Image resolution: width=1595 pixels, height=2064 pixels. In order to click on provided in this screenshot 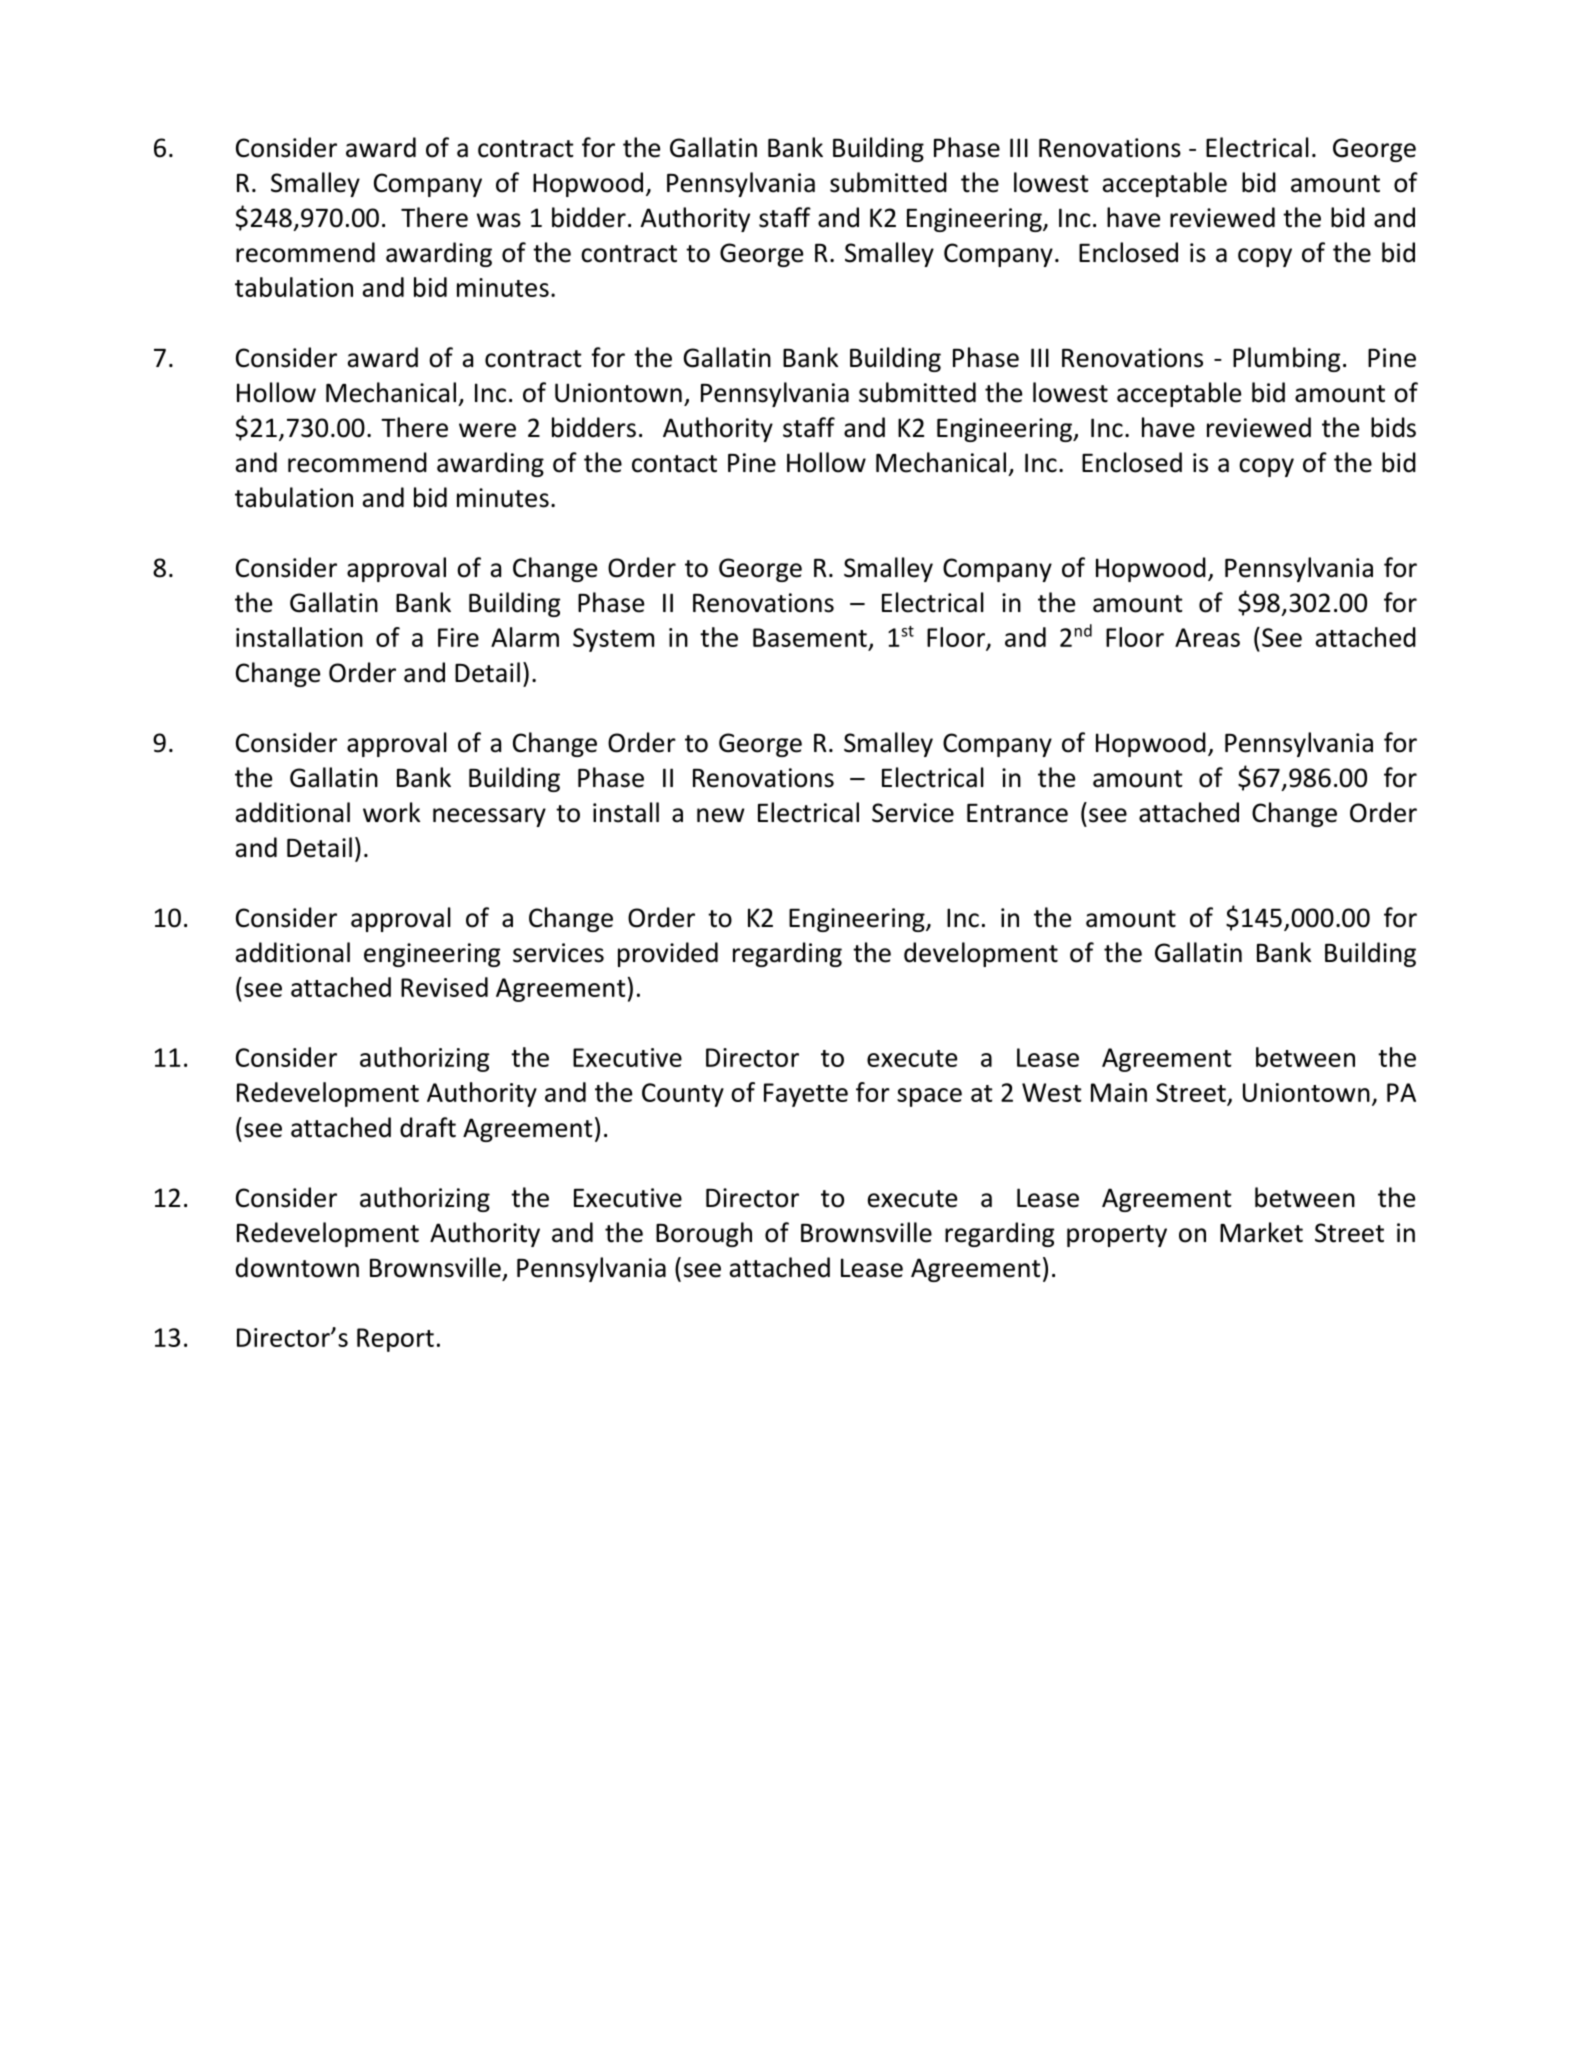, I will do `click(668, 954)`.
